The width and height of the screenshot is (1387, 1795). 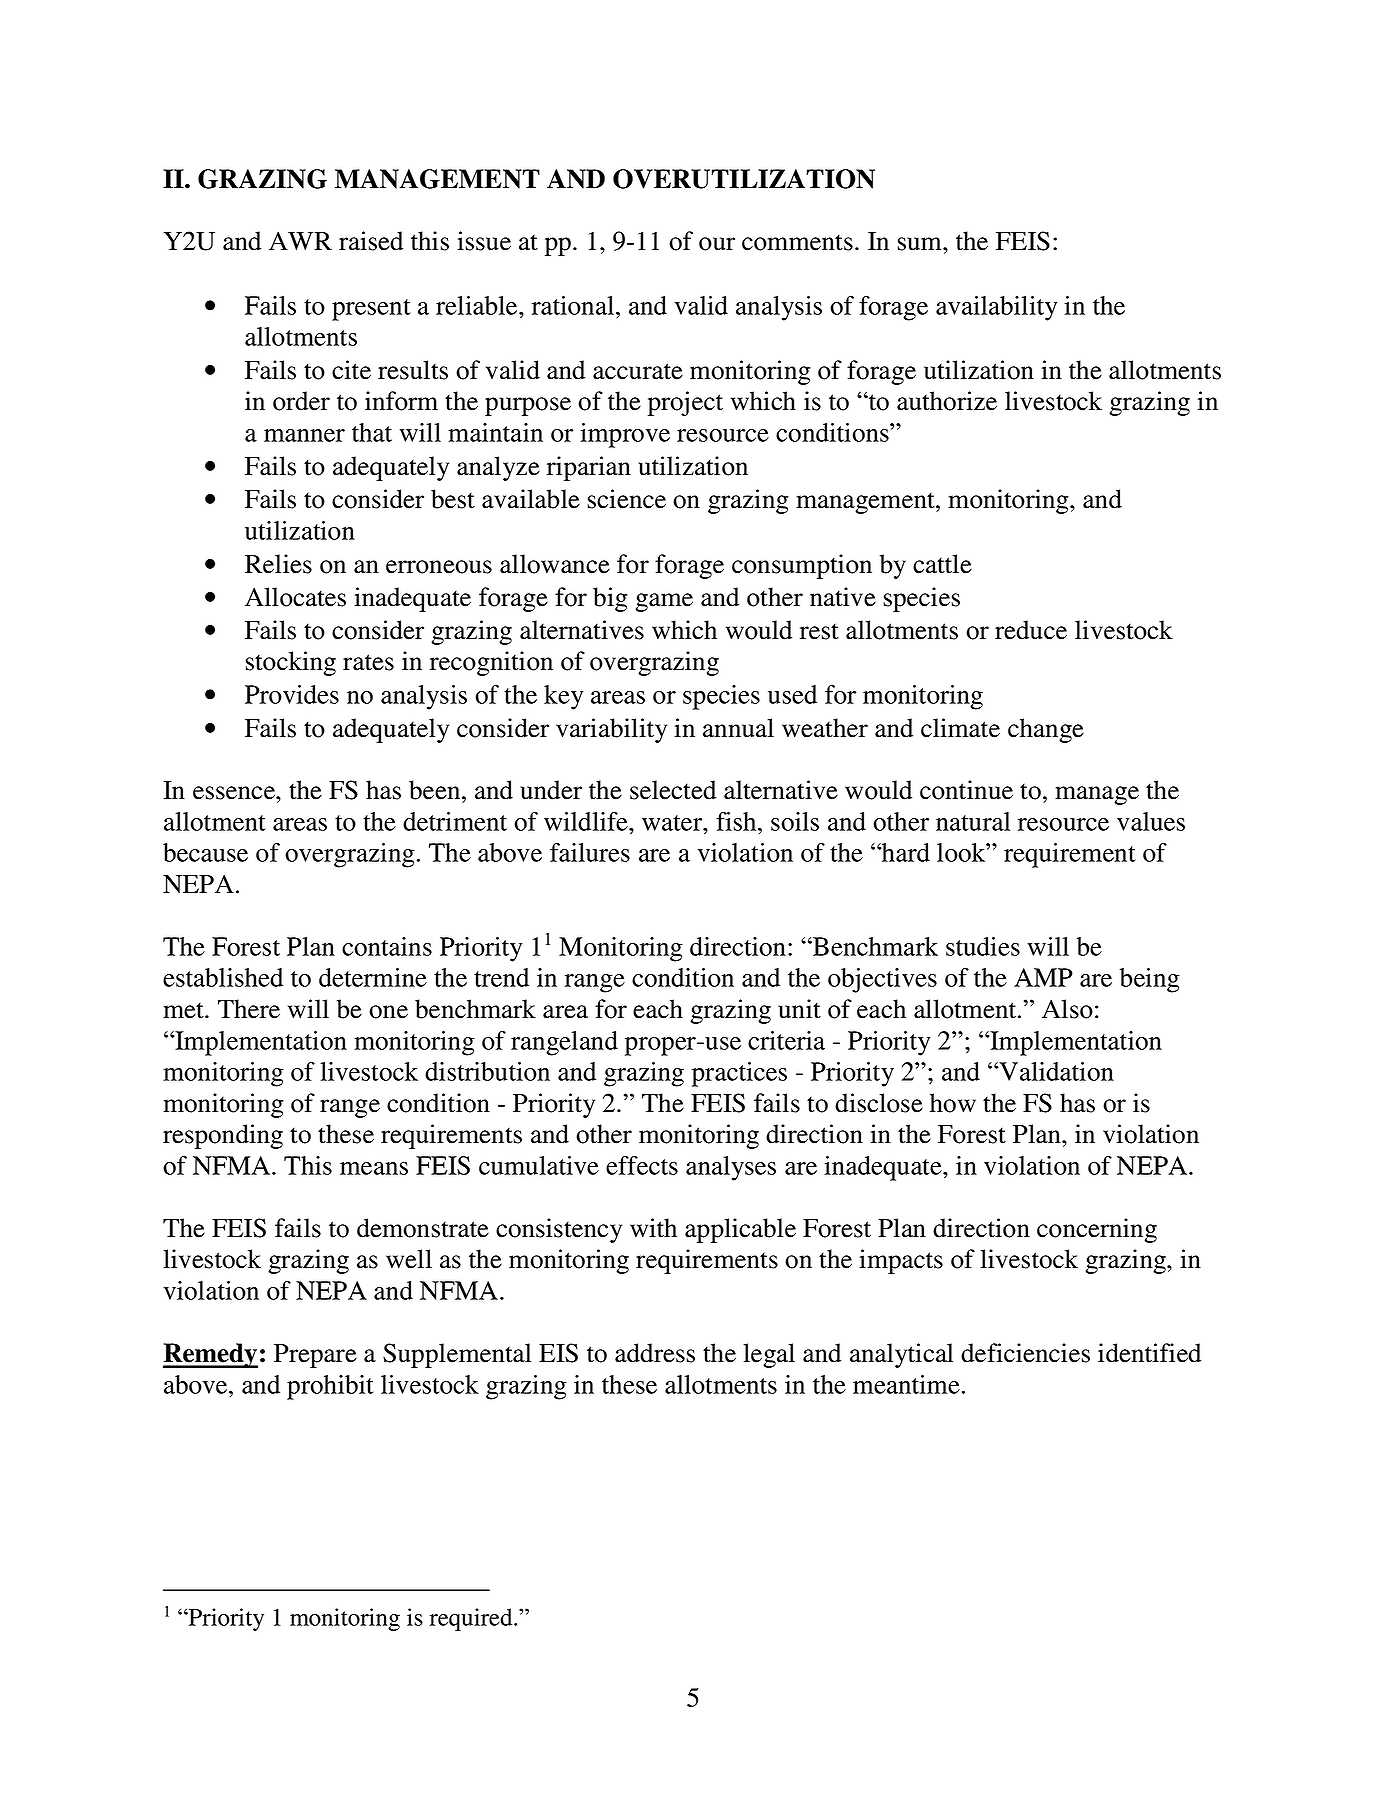 What do you see at coordinates (983, 946) in the screenshot?
I see `studies` at bounding box center [983, 946].
